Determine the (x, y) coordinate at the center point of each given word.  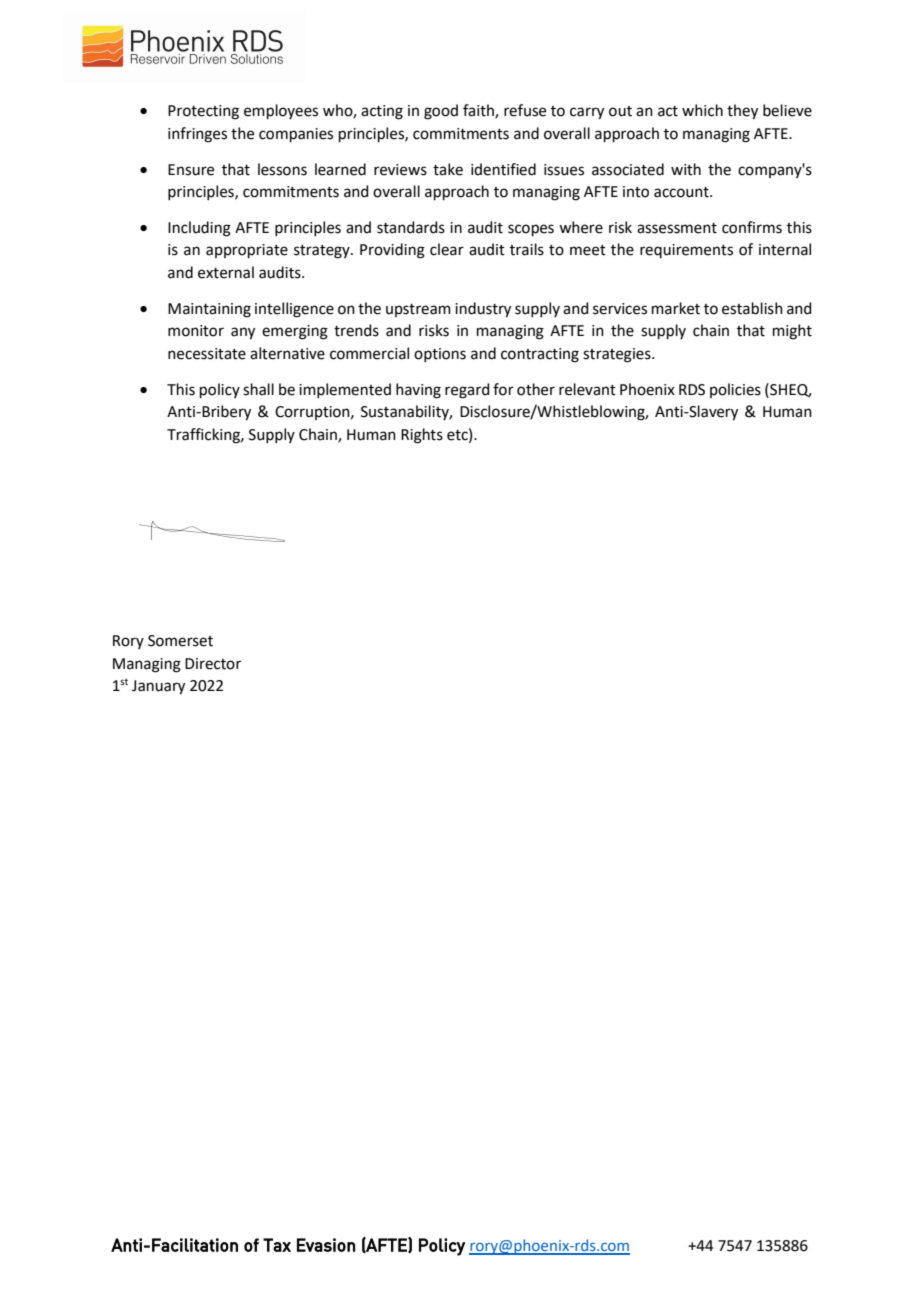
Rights (422, 436)
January (158, 687)
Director (213, 664)
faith (479, 111)
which (702, 110)
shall (258, 389)
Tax (277, 1245)
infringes (197, 135)
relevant (587, 389)
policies (735, 390)
